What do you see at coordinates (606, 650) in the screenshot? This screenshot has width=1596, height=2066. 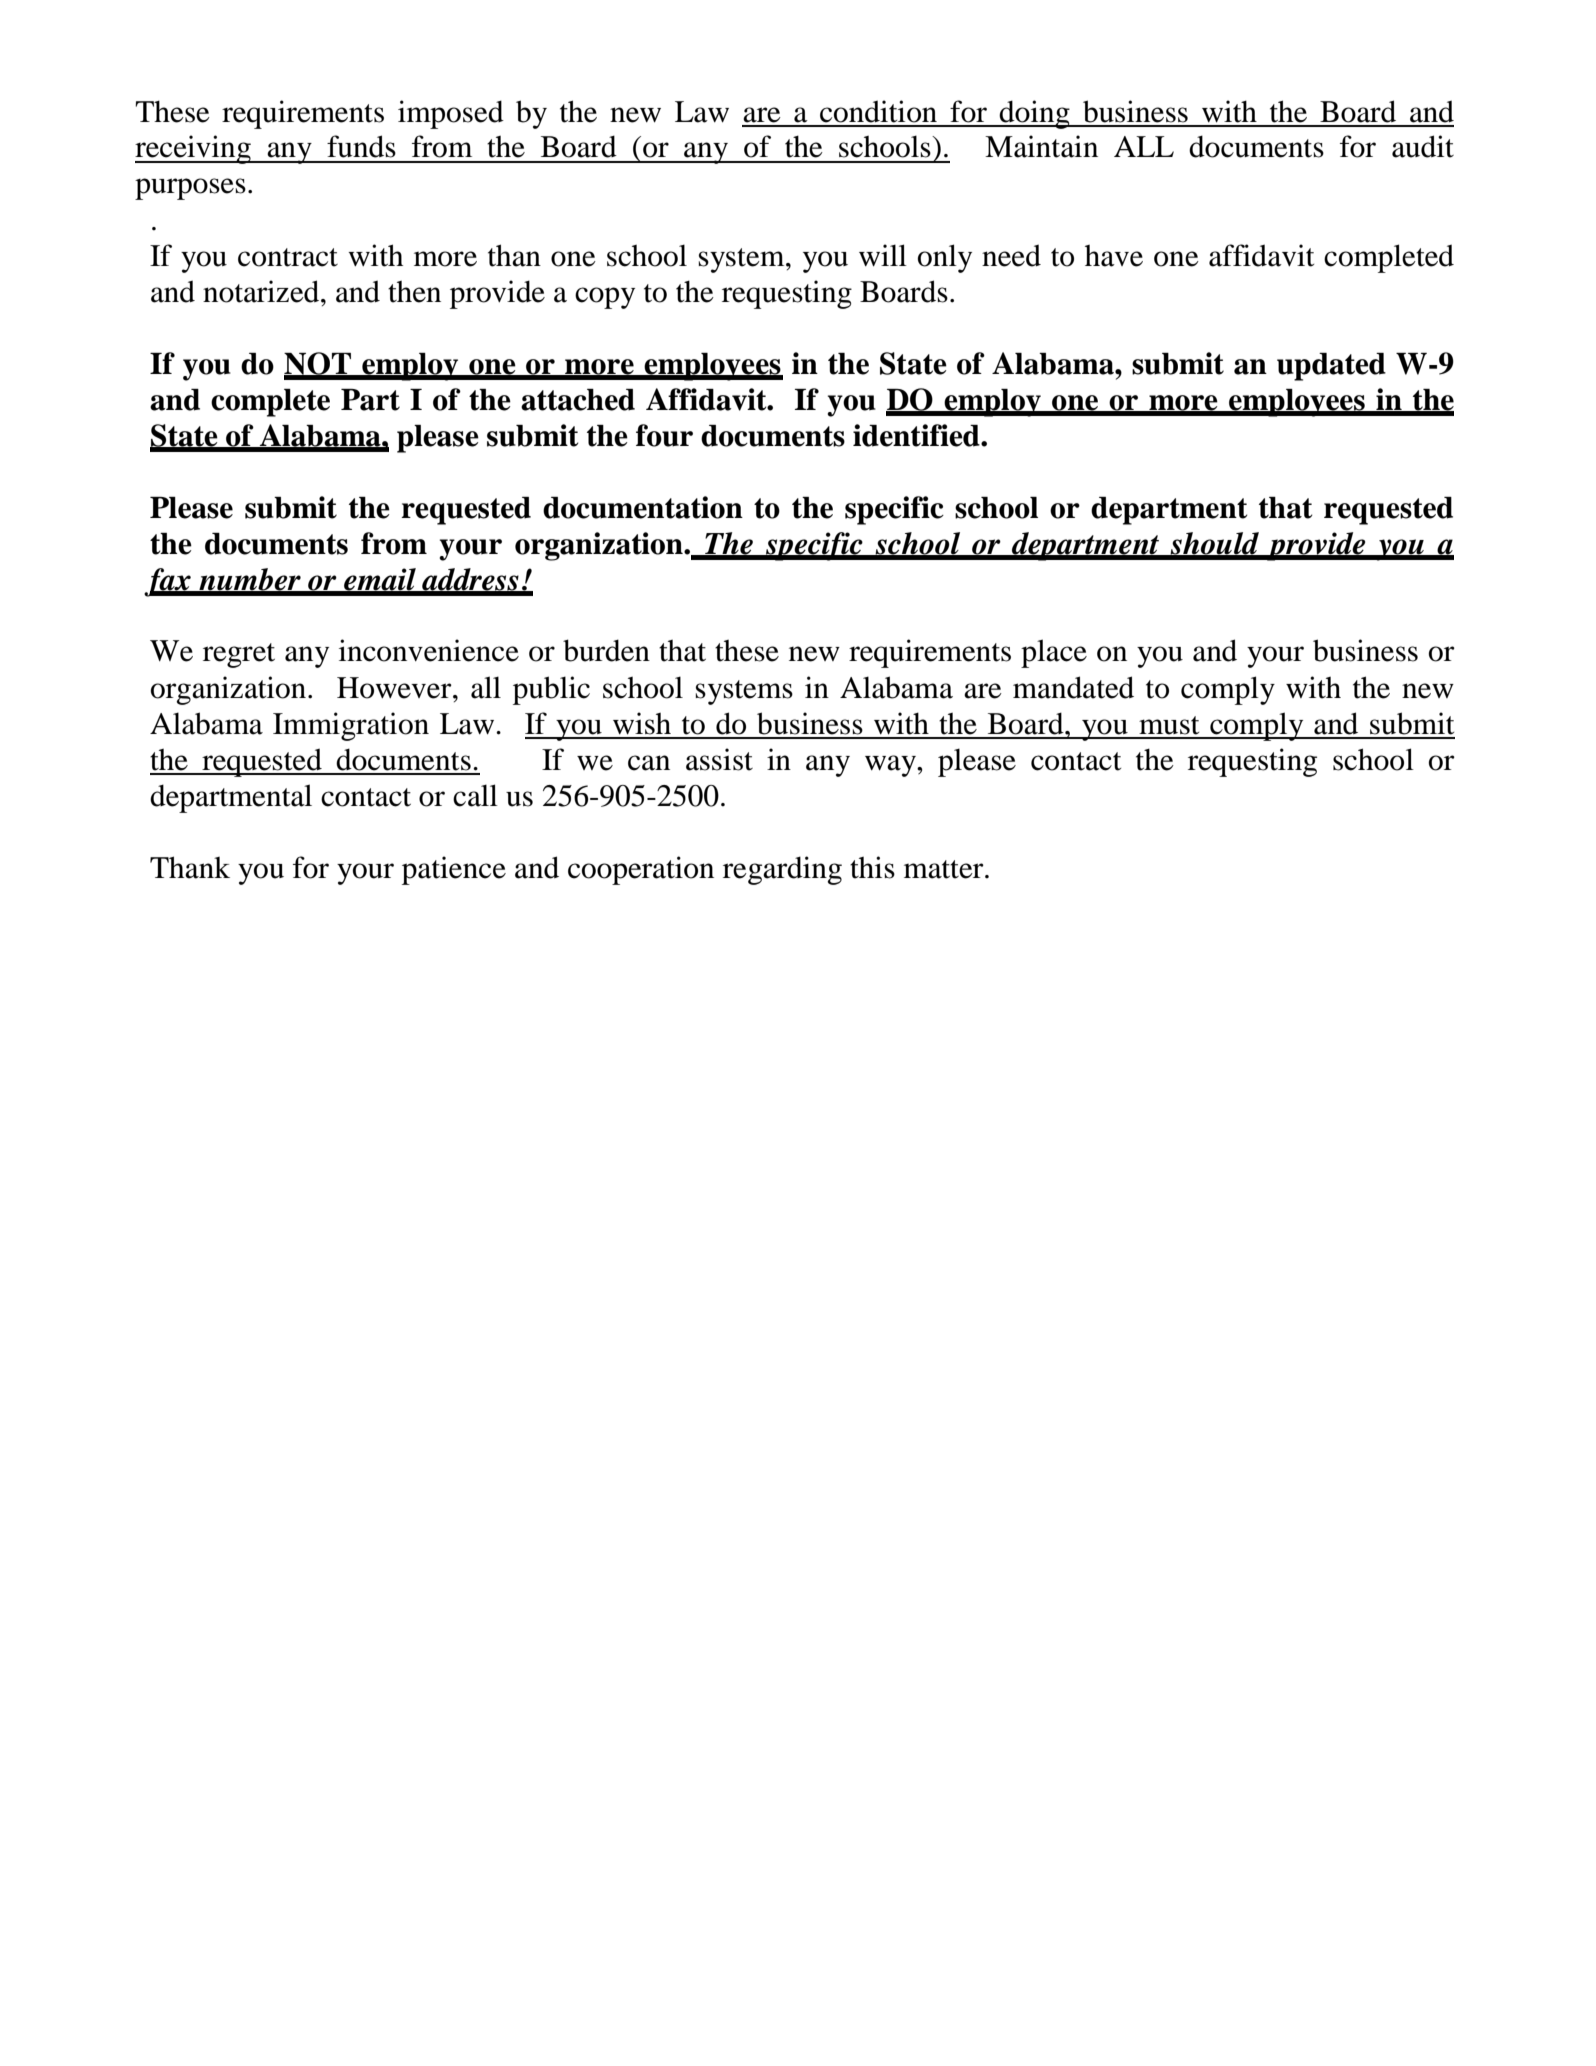 I see `burden` at bounding box center [606, 650].
